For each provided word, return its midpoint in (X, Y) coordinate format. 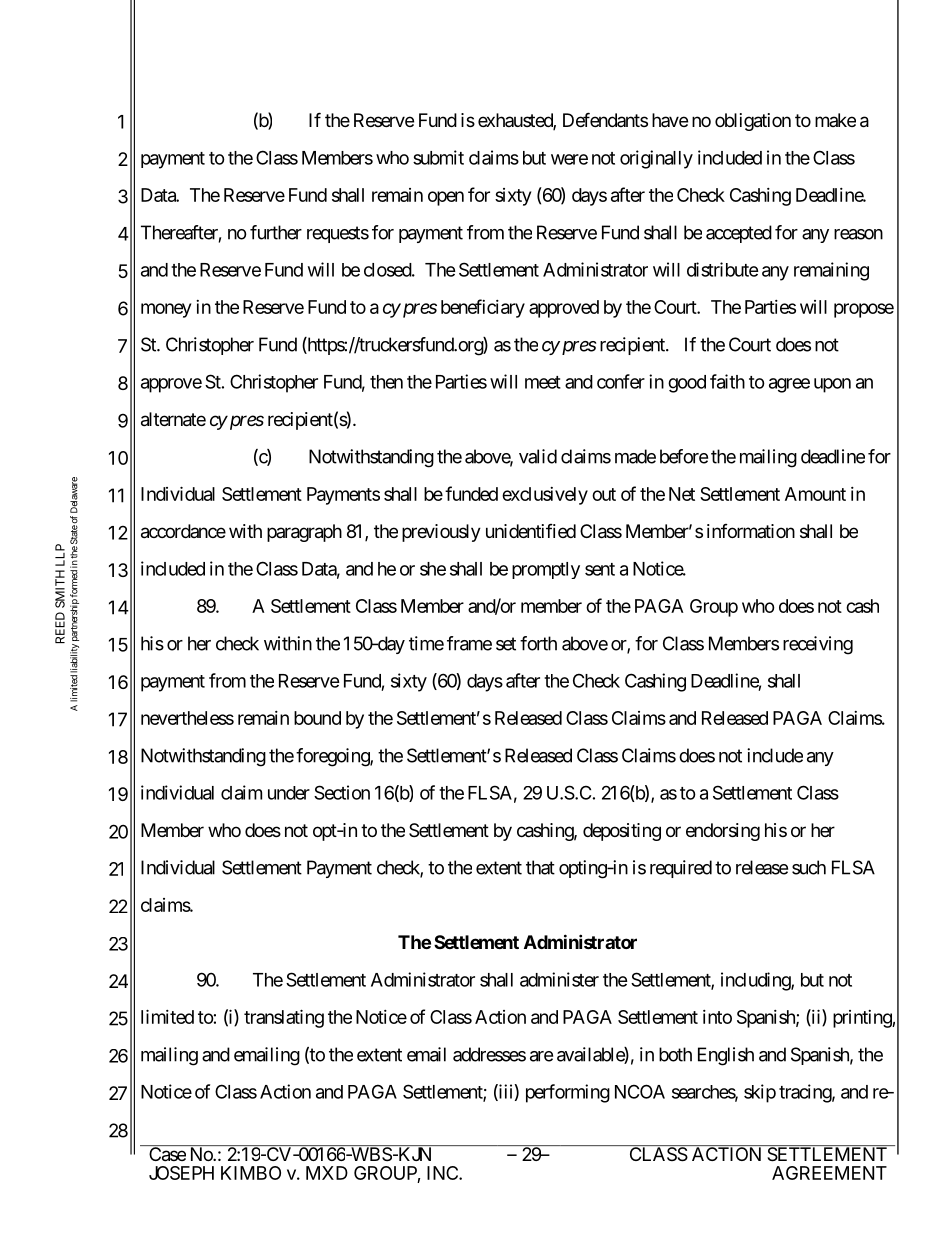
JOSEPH (181, 1173)
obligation (753, 122)
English (726, 1056)
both (675, 1054)
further (276, 232)
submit (438, 157)
